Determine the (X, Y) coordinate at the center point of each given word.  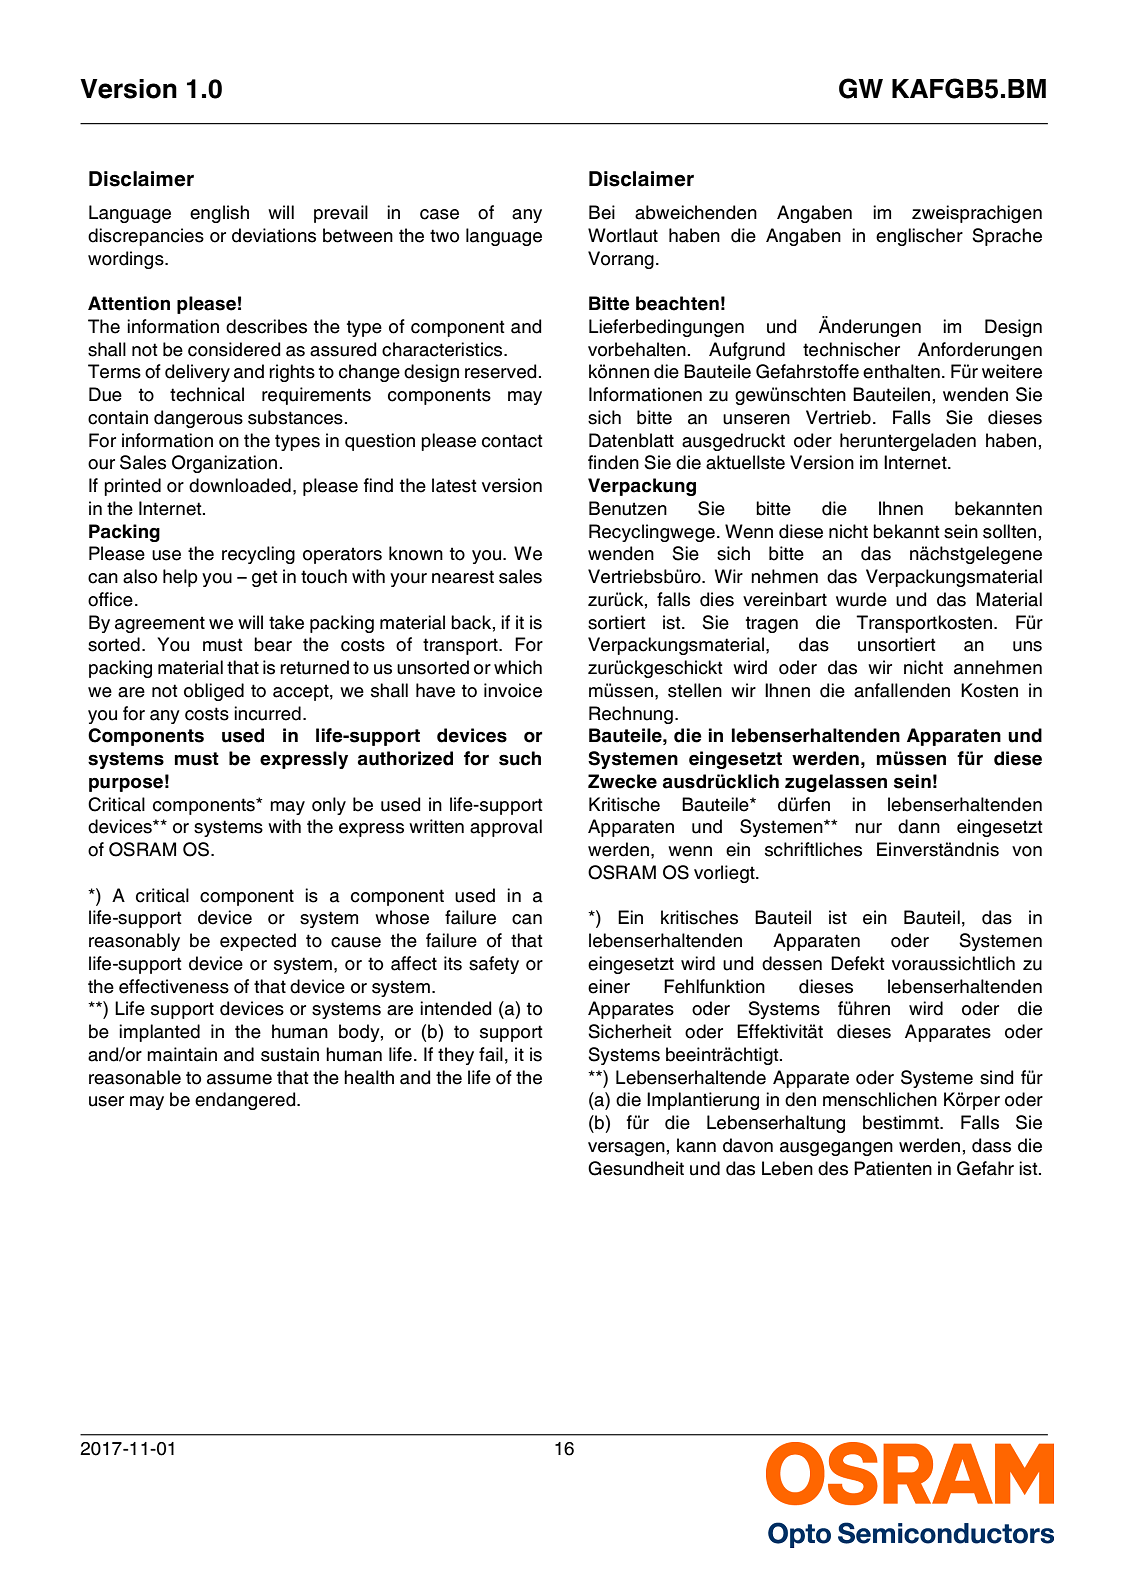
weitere (1012, 371)
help (180, 578)
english (219, 214)
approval (506, 828)
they (456, 1056)
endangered (246, 1101)
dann (919, 826)
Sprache (1007, 237)
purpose (126, 784)
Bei (602, 212)
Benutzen (628, 508)
